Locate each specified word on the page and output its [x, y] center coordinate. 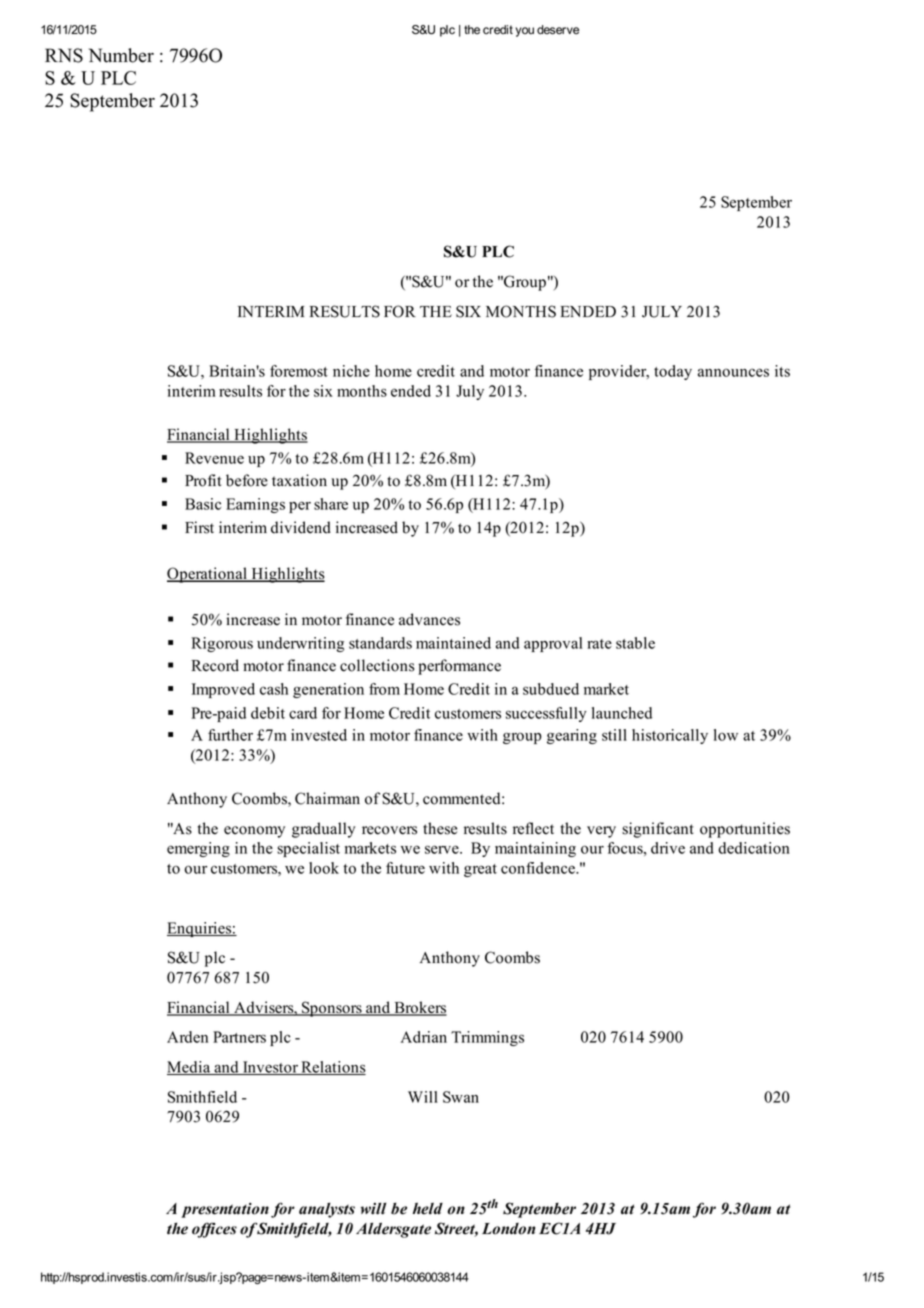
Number [121, 55]
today [673, 372]
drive [668, 848]
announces [733, 372]
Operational [208, 575]
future [405, 868]
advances [429, 619]
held [428, 1208]
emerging [198, 849]
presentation [225, 1210]
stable [635, 643]
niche [351, 371]
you [525, 32]
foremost [299, 371]
